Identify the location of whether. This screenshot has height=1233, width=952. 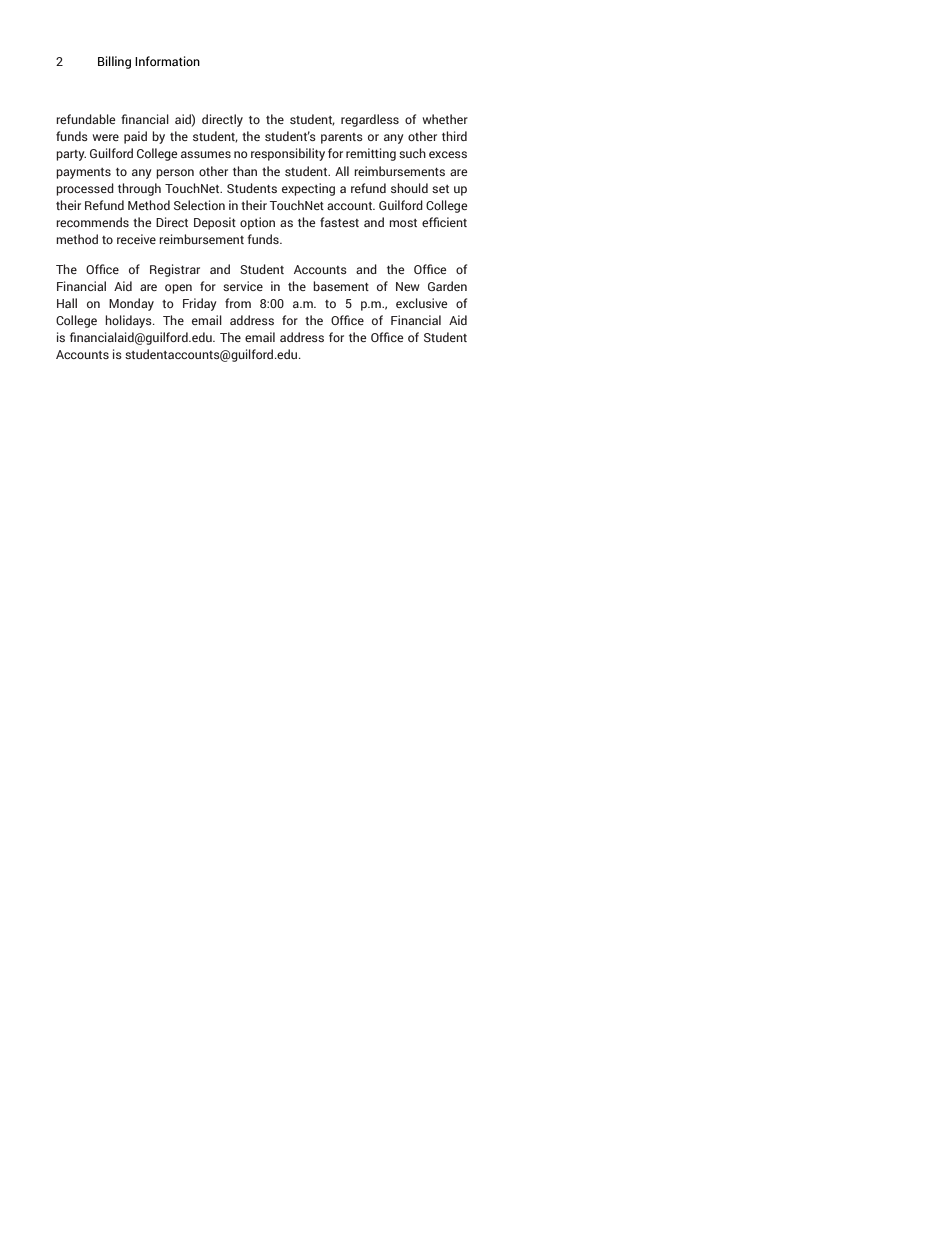
(445, 119).
